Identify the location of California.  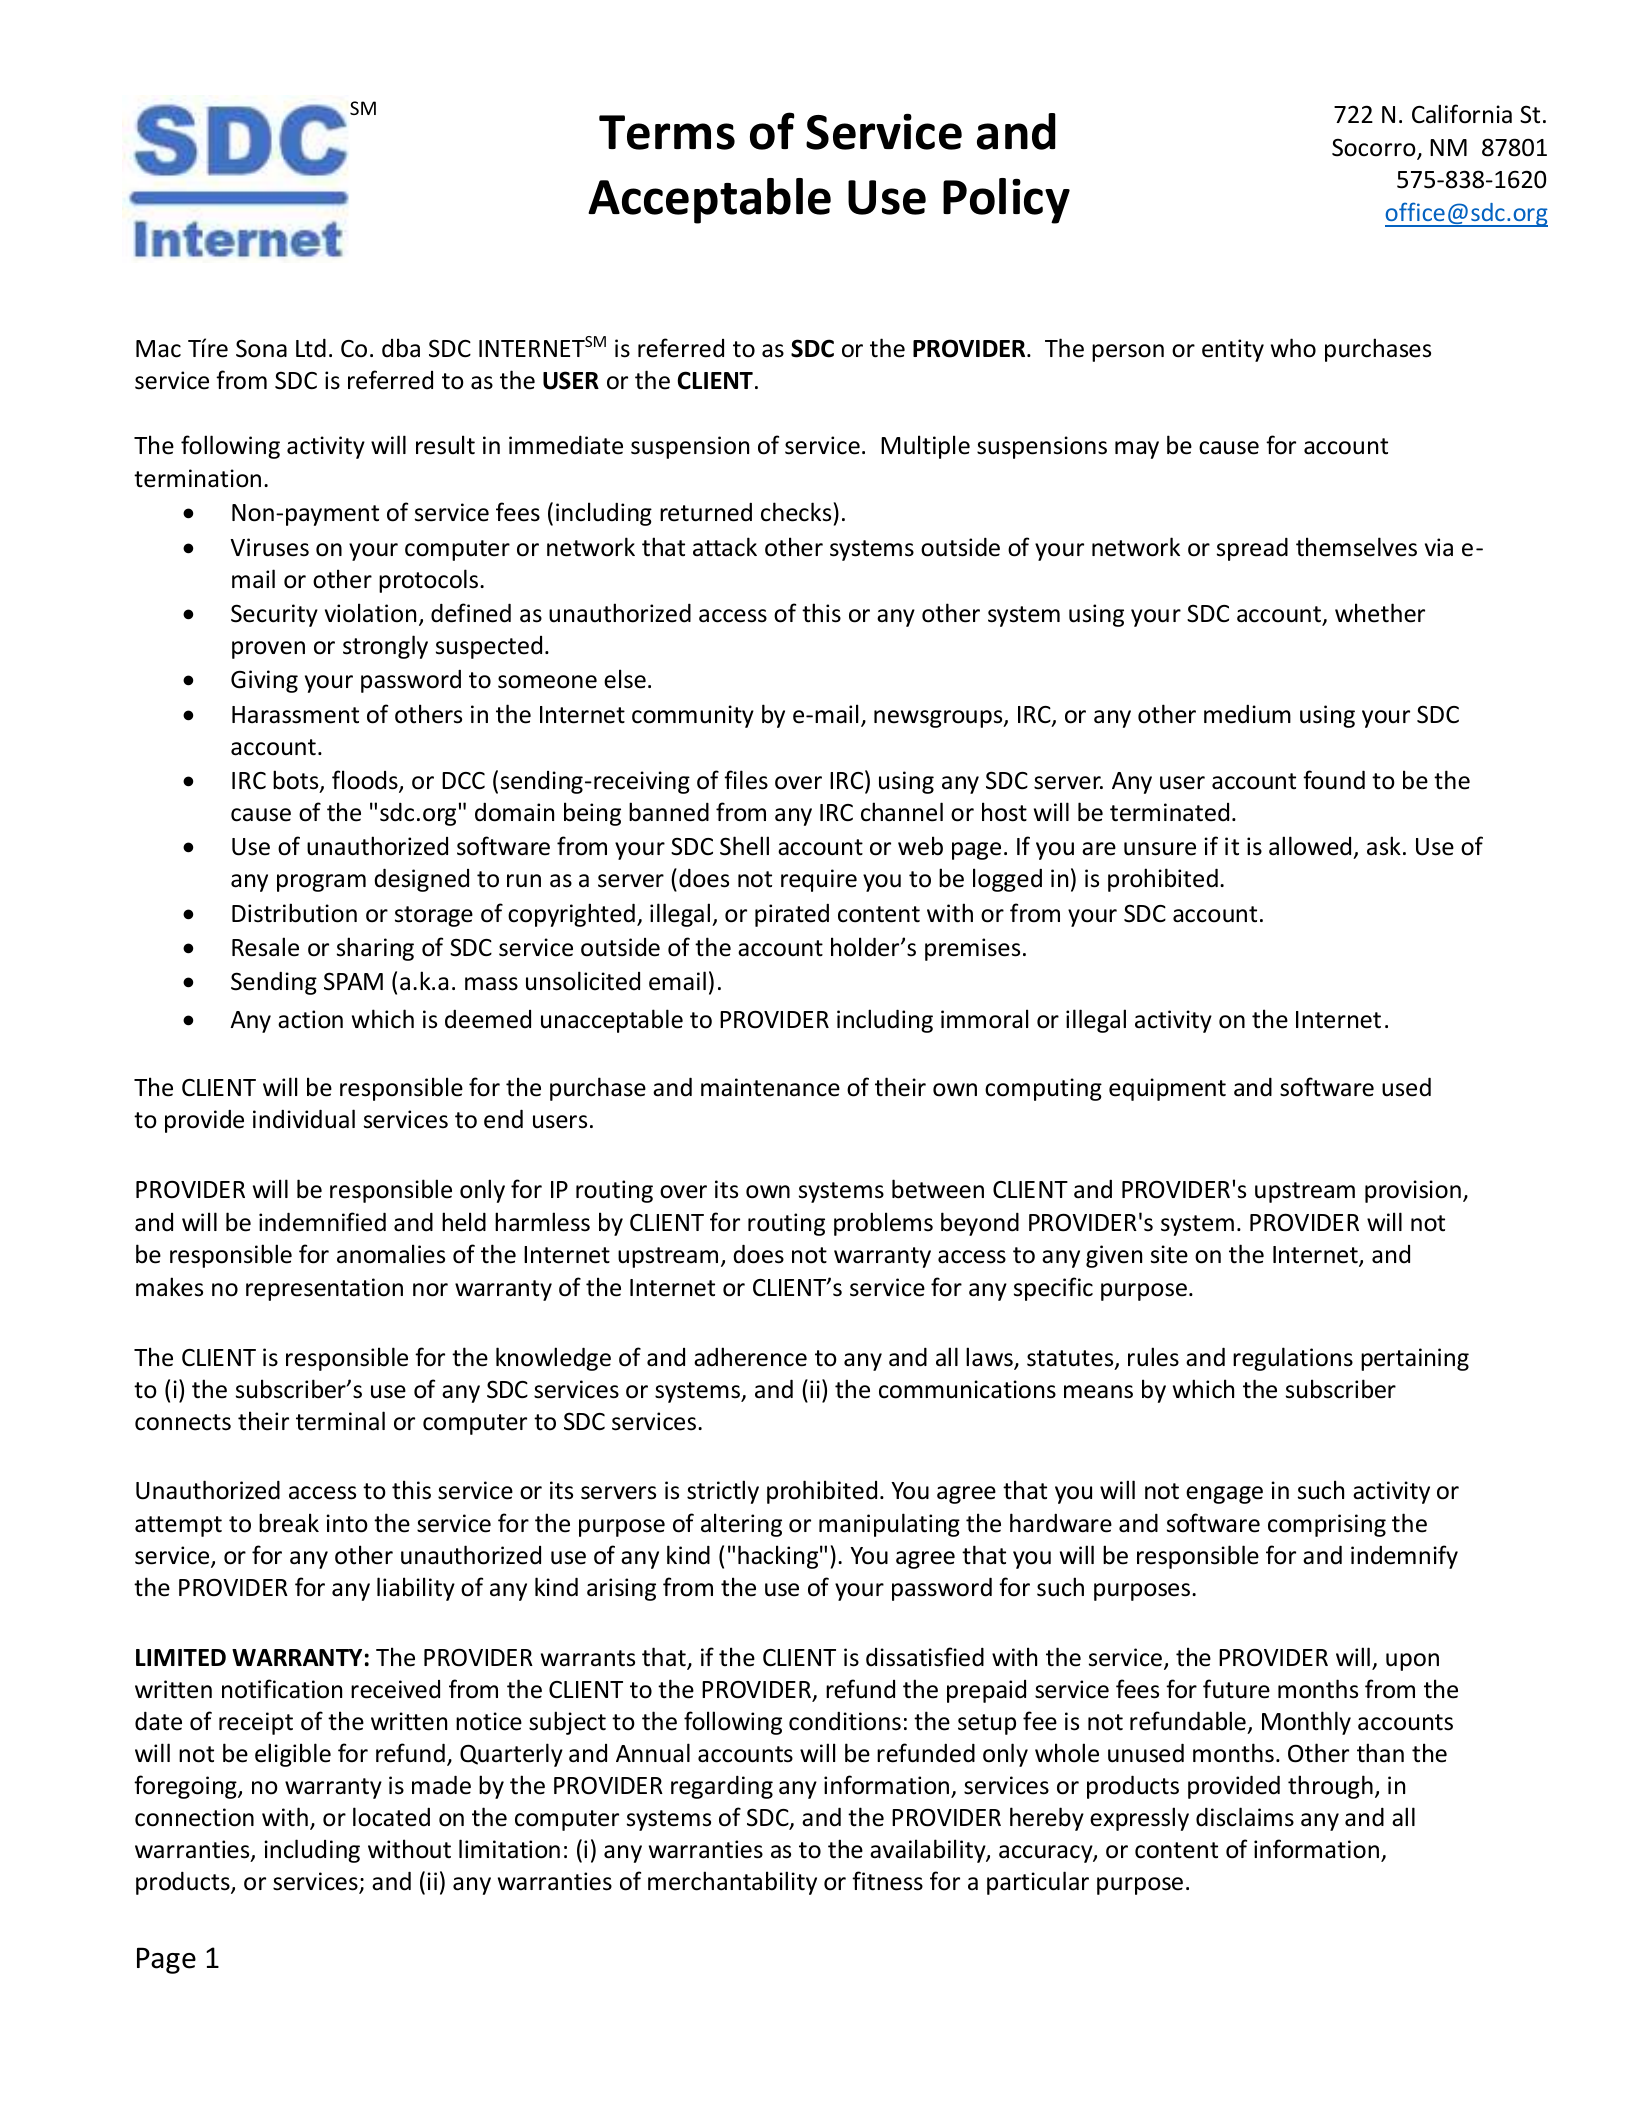
(1462, 114).
